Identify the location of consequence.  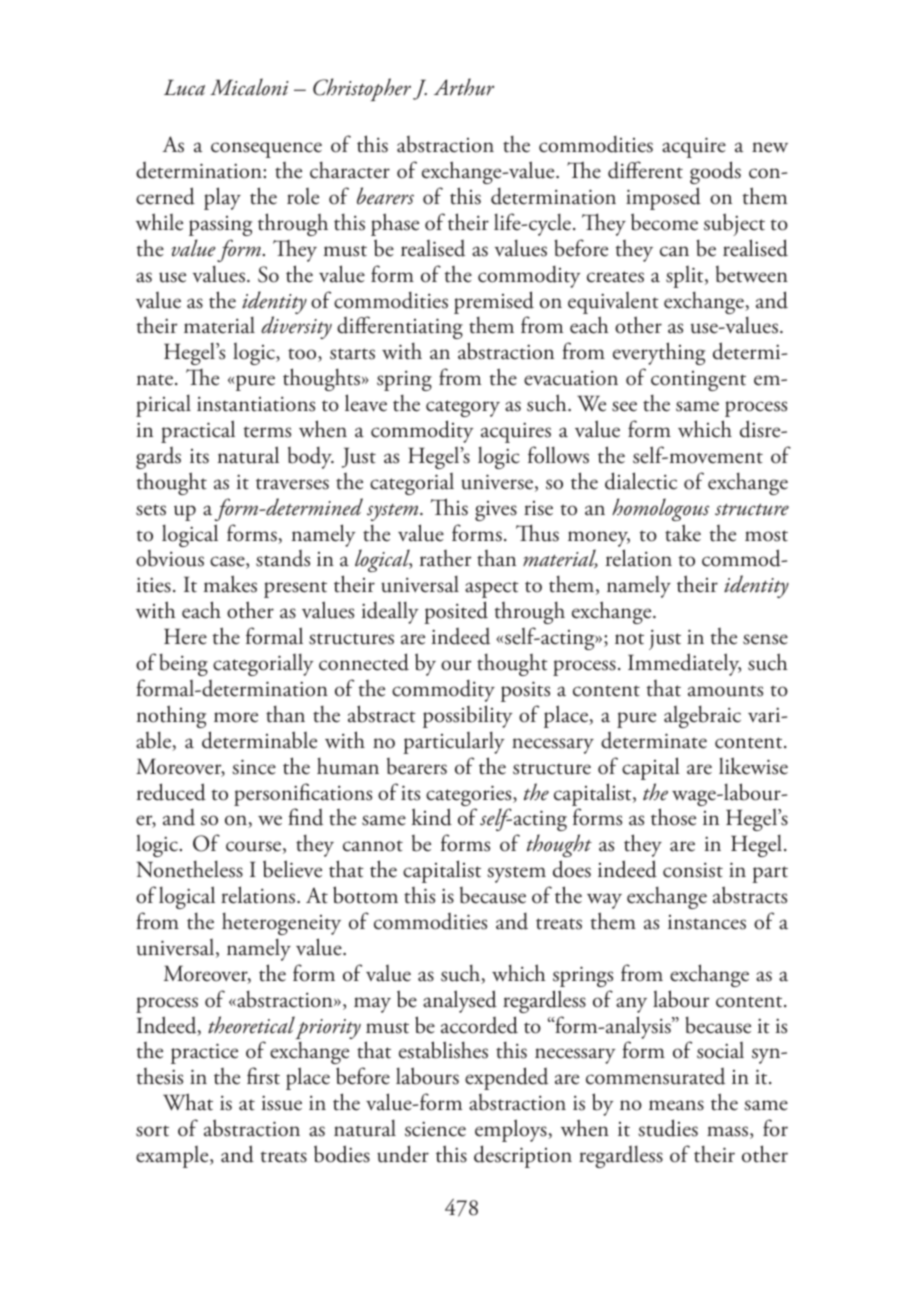
(266, 150).
